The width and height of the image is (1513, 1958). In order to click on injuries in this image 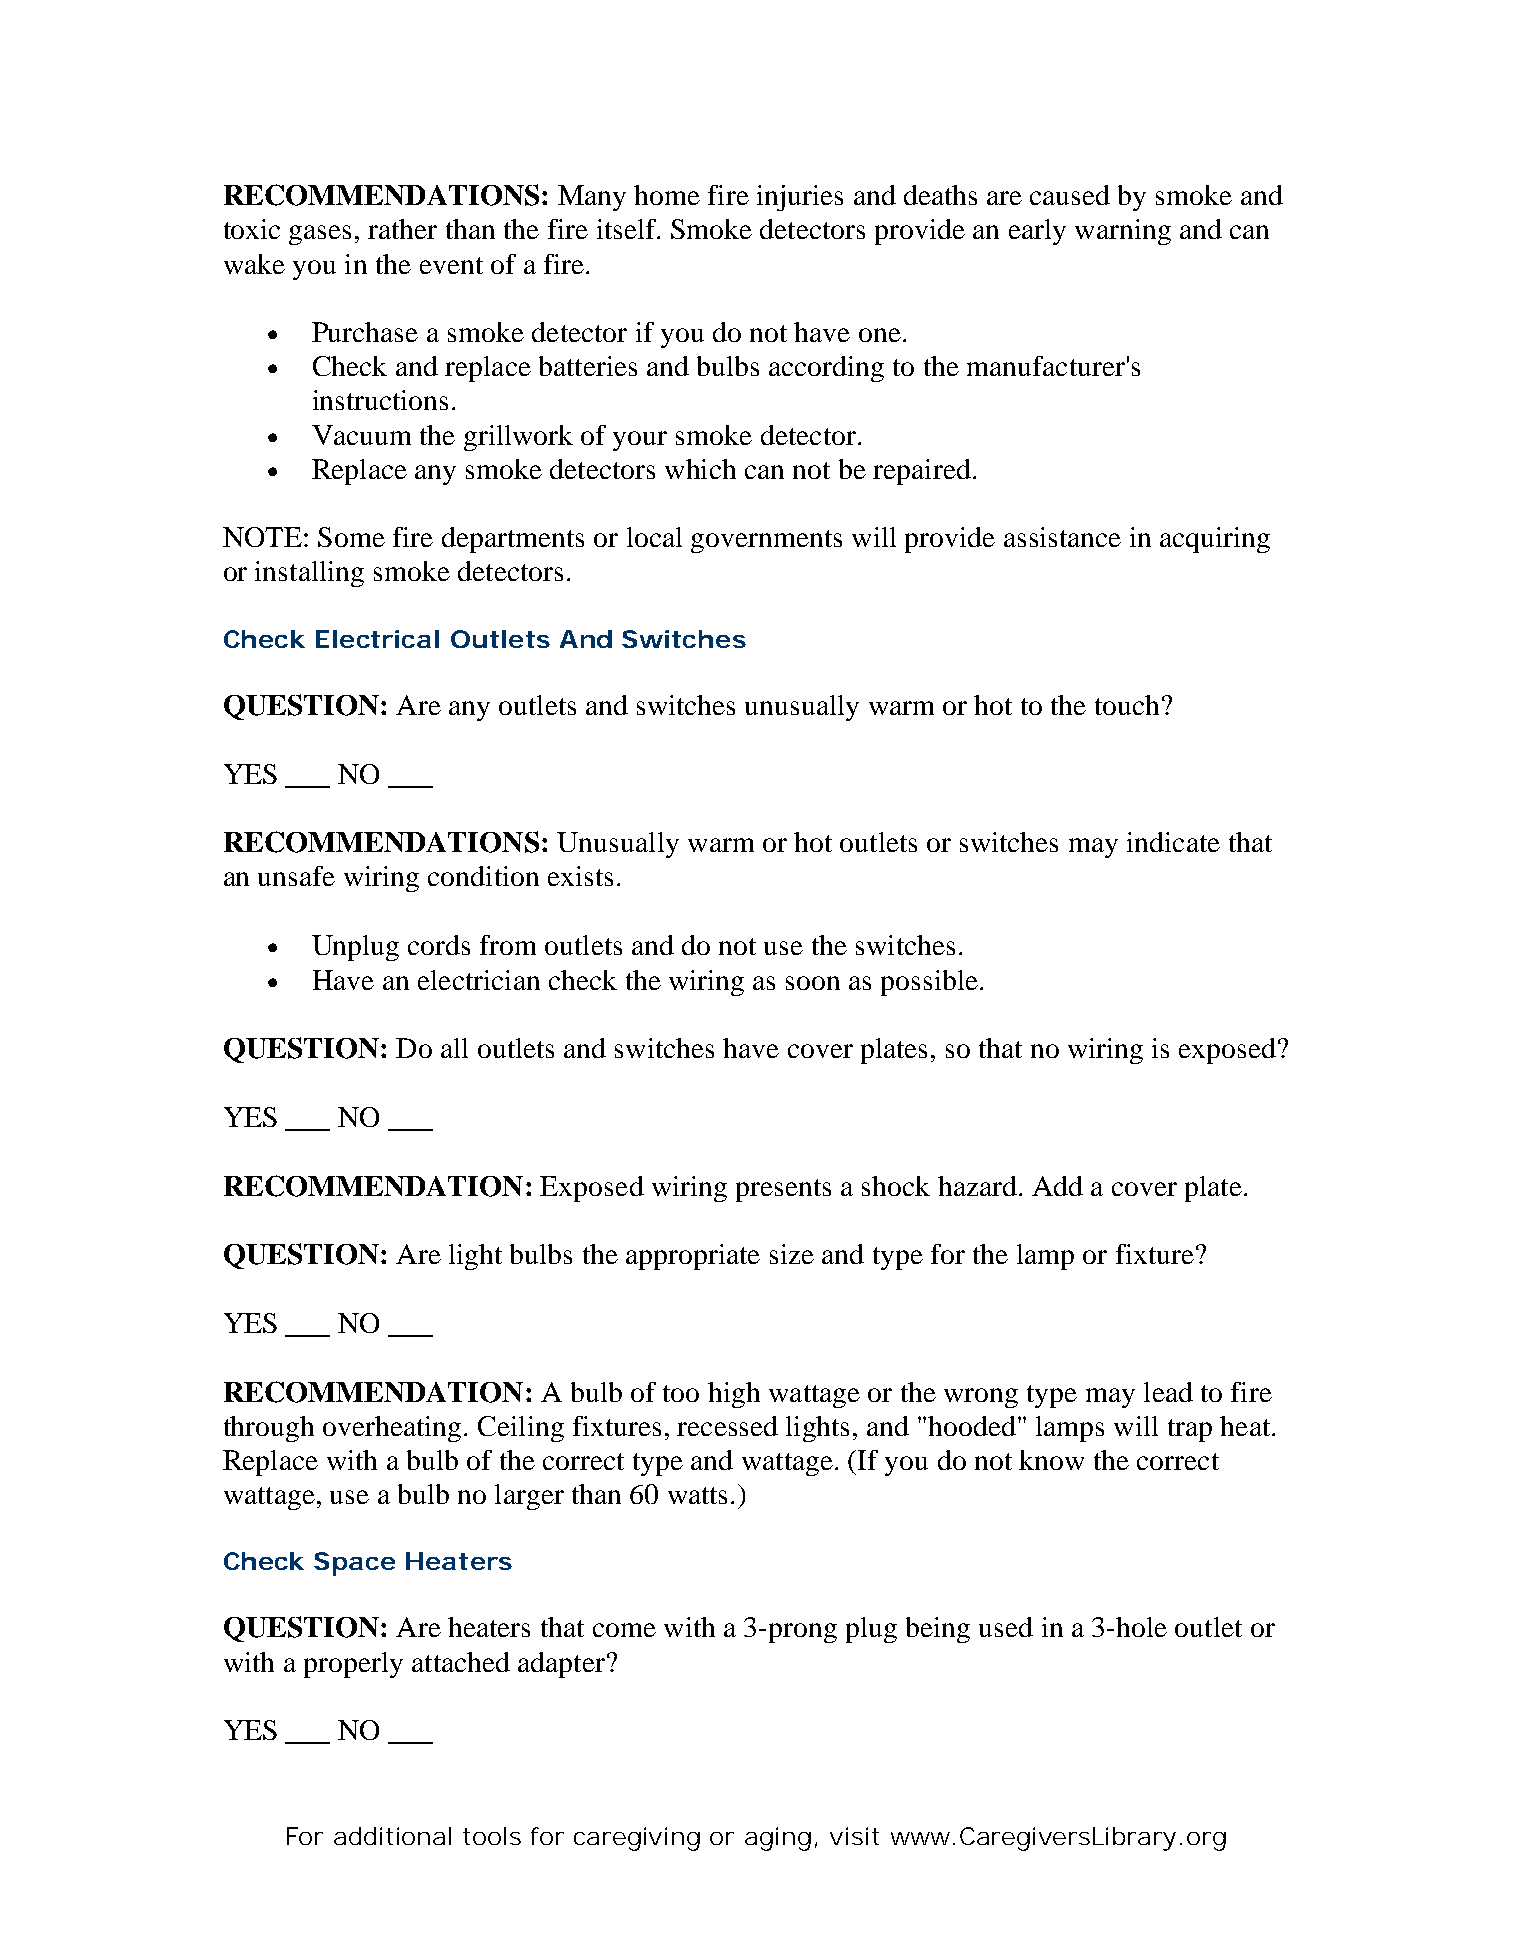, I will do `click(800, 198)`.
